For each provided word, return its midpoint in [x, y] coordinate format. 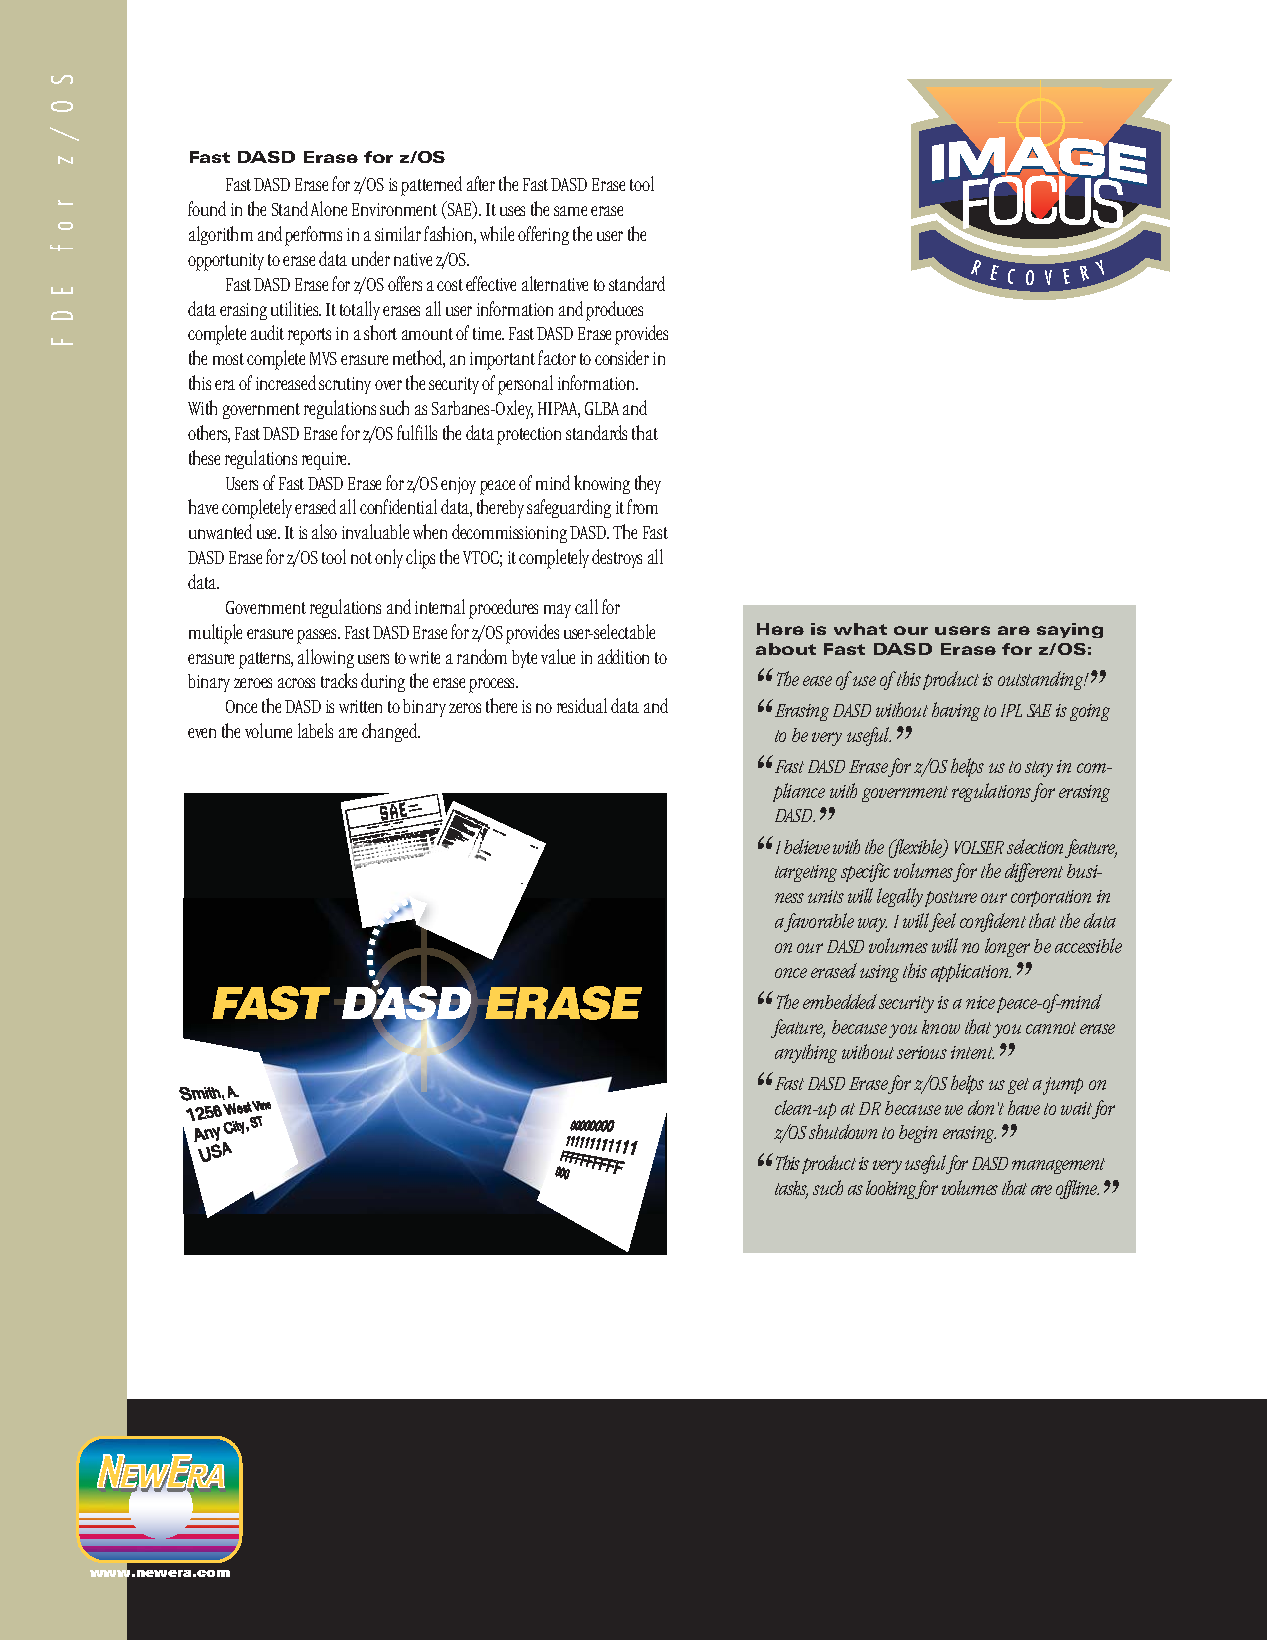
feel [942, 922]
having [956, 711]
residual [582, 705]
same [570, 211]
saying [1070, 630]
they [648, 484]
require [326, 461]
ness [789, 898]
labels [315, 730]
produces [614, 311]
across [296, 683]
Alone [329, 208]
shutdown [843, 1131]
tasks [791, 1190]
